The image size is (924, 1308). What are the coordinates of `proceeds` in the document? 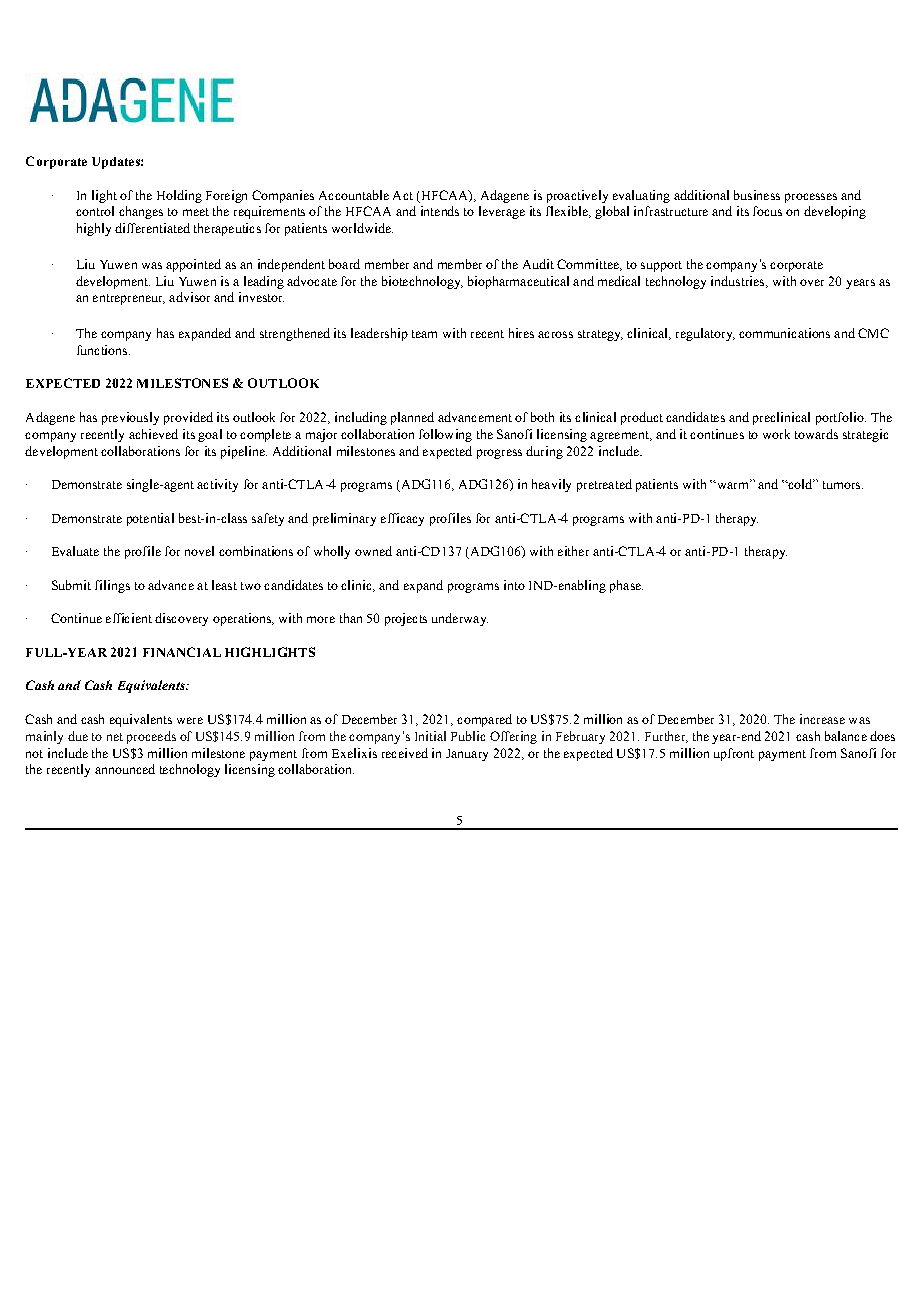 It's located at (151, 737).
